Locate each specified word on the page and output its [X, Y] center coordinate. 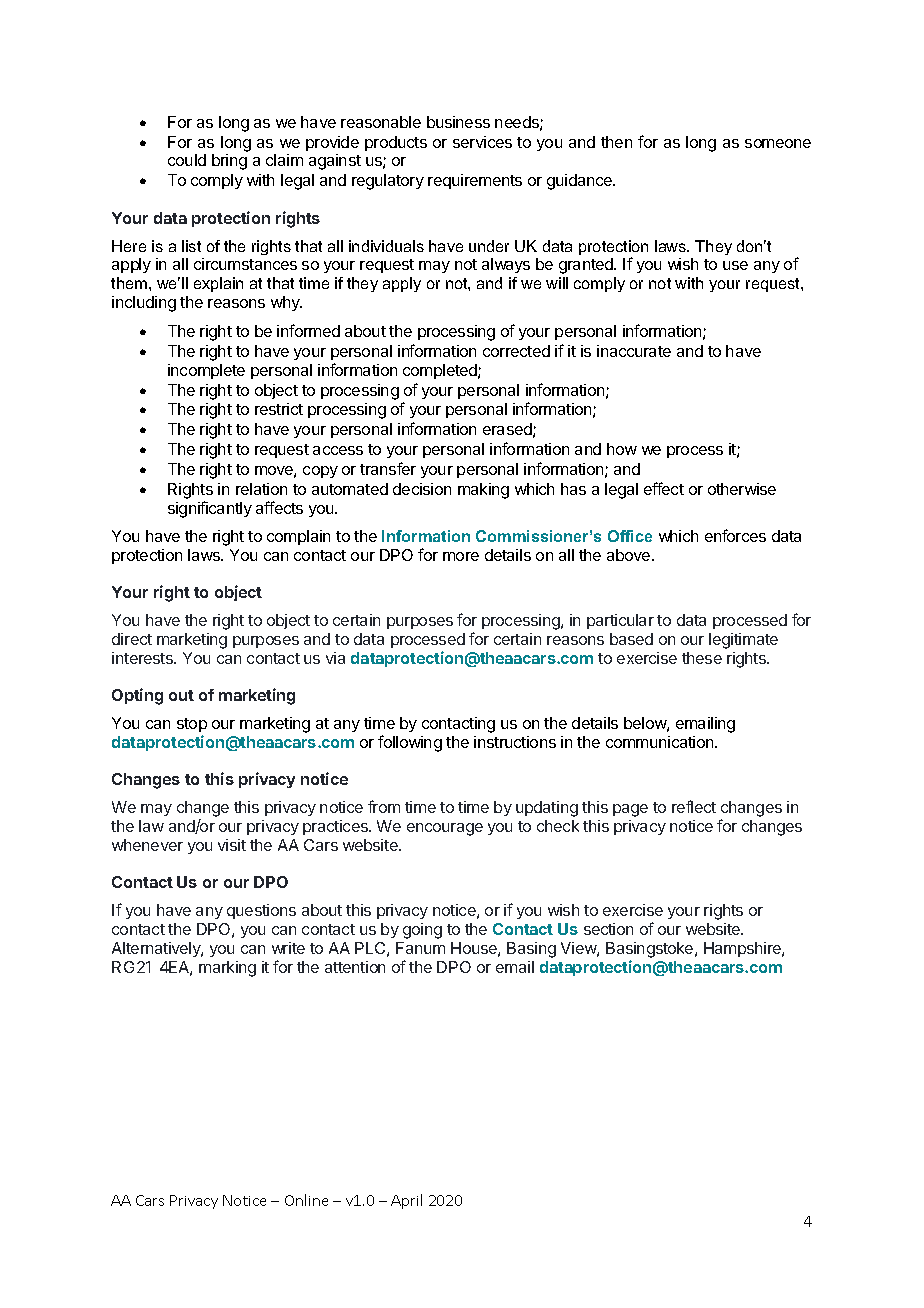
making [483, 491]
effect [664, 488]
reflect [694, 806]
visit [232, 845]
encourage [445, 829]
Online [306, 1200]
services [482, 142]
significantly [210, 509]
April [406, 1201]
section [608, 929]
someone [778, 143]
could [187, 160]
